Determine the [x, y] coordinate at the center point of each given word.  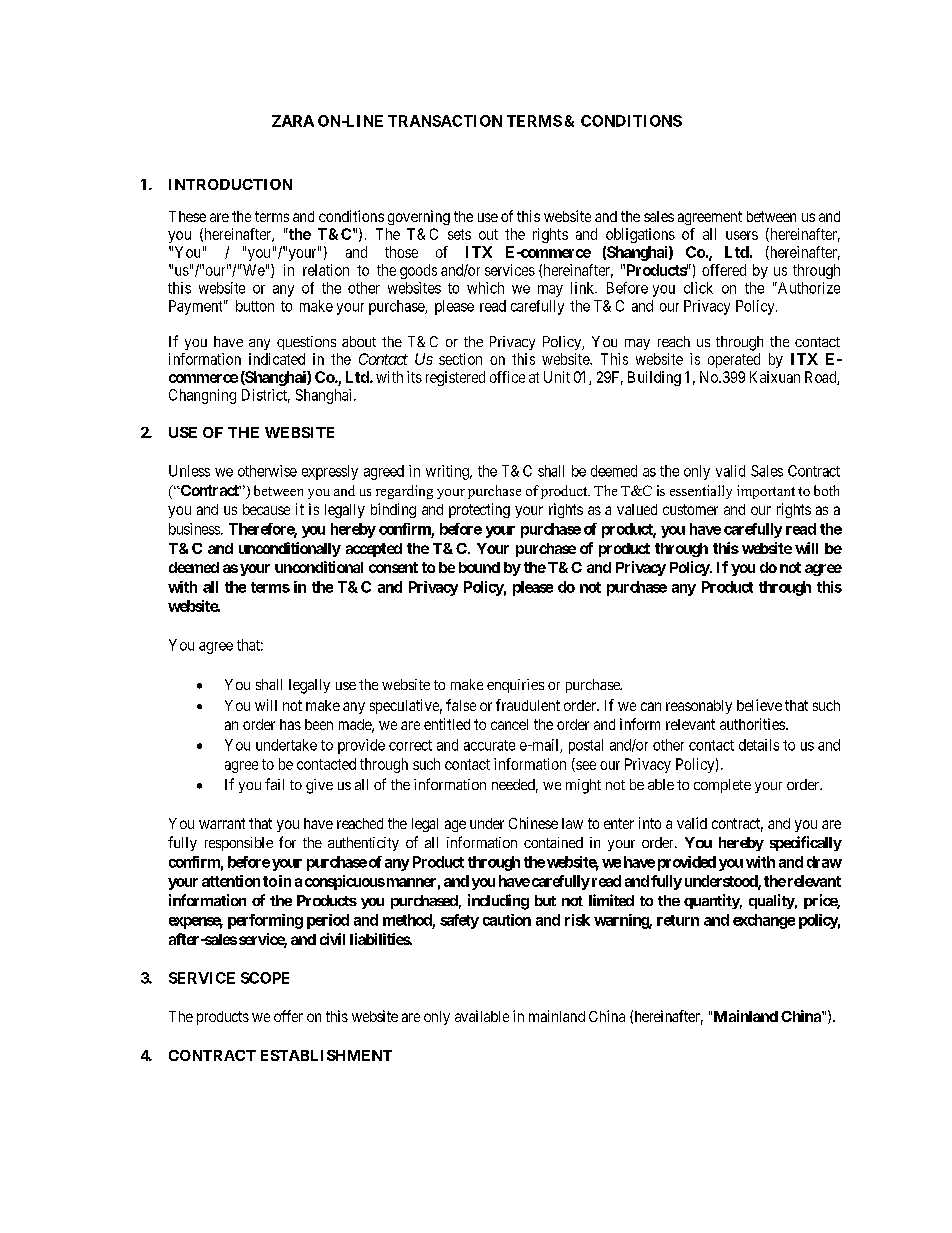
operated [734, 360]
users [742, 235]
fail [274, 784]
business [194, 529]
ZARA [293, 121]
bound [479, 567]
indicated [277, 359]
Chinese [533, 823]
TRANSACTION [445, 121]
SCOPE [265, 978]
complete [722, 786]
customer [690, 509]
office [507, 377]
